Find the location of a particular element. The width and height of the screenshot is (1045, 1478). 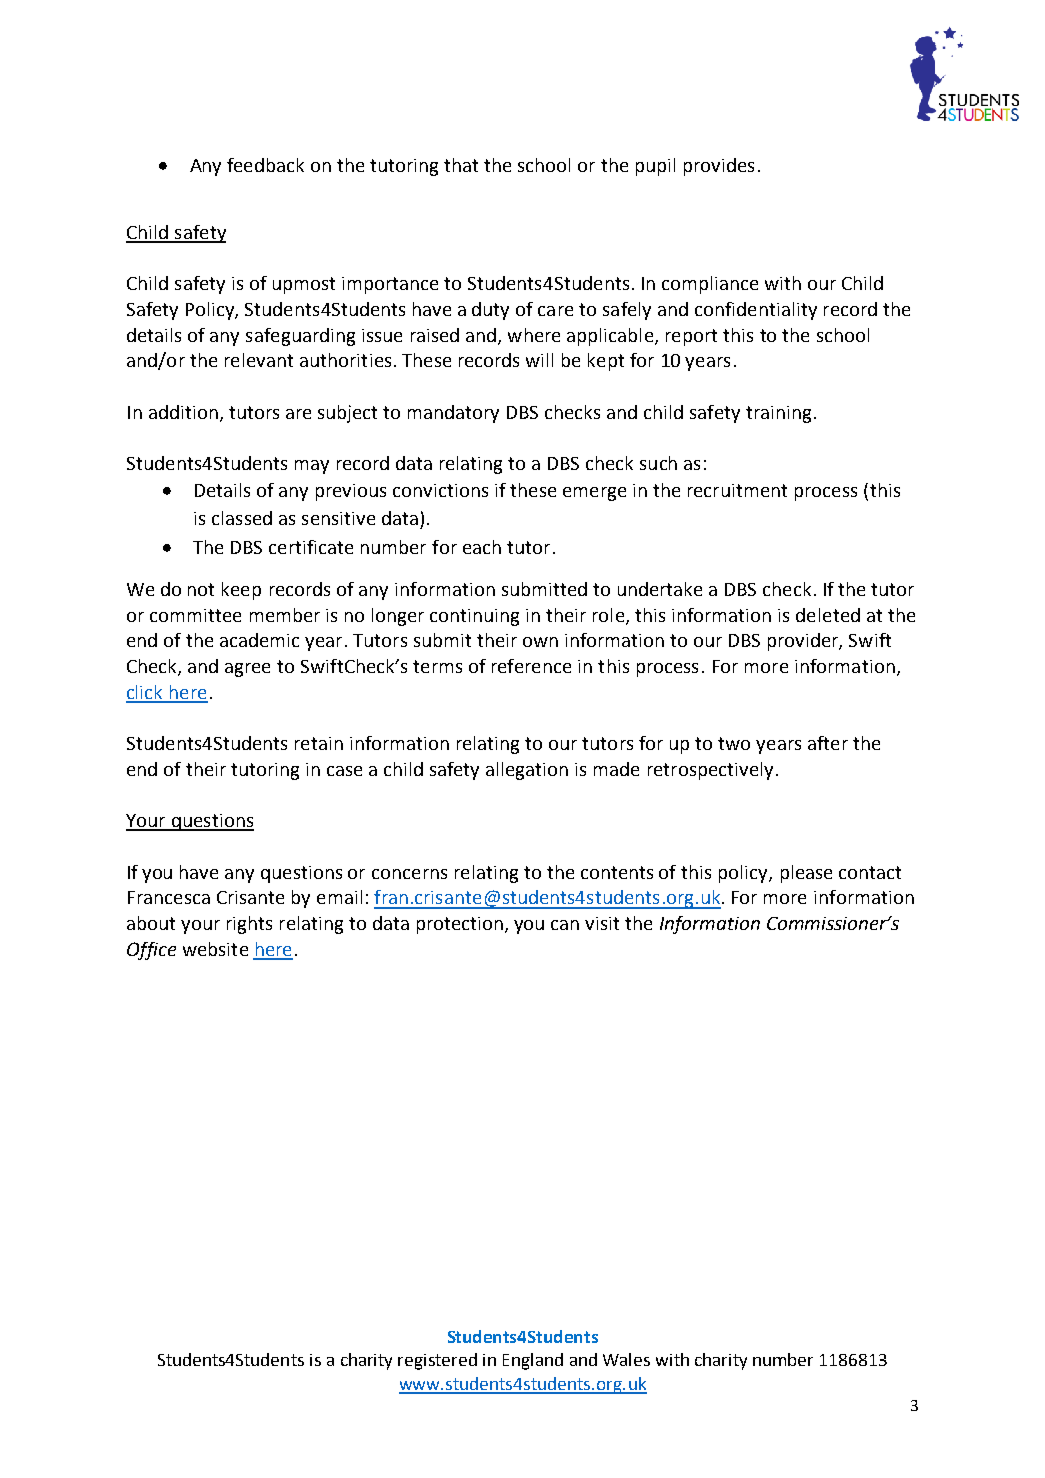

registered is located at coordinates (437, 1361).
